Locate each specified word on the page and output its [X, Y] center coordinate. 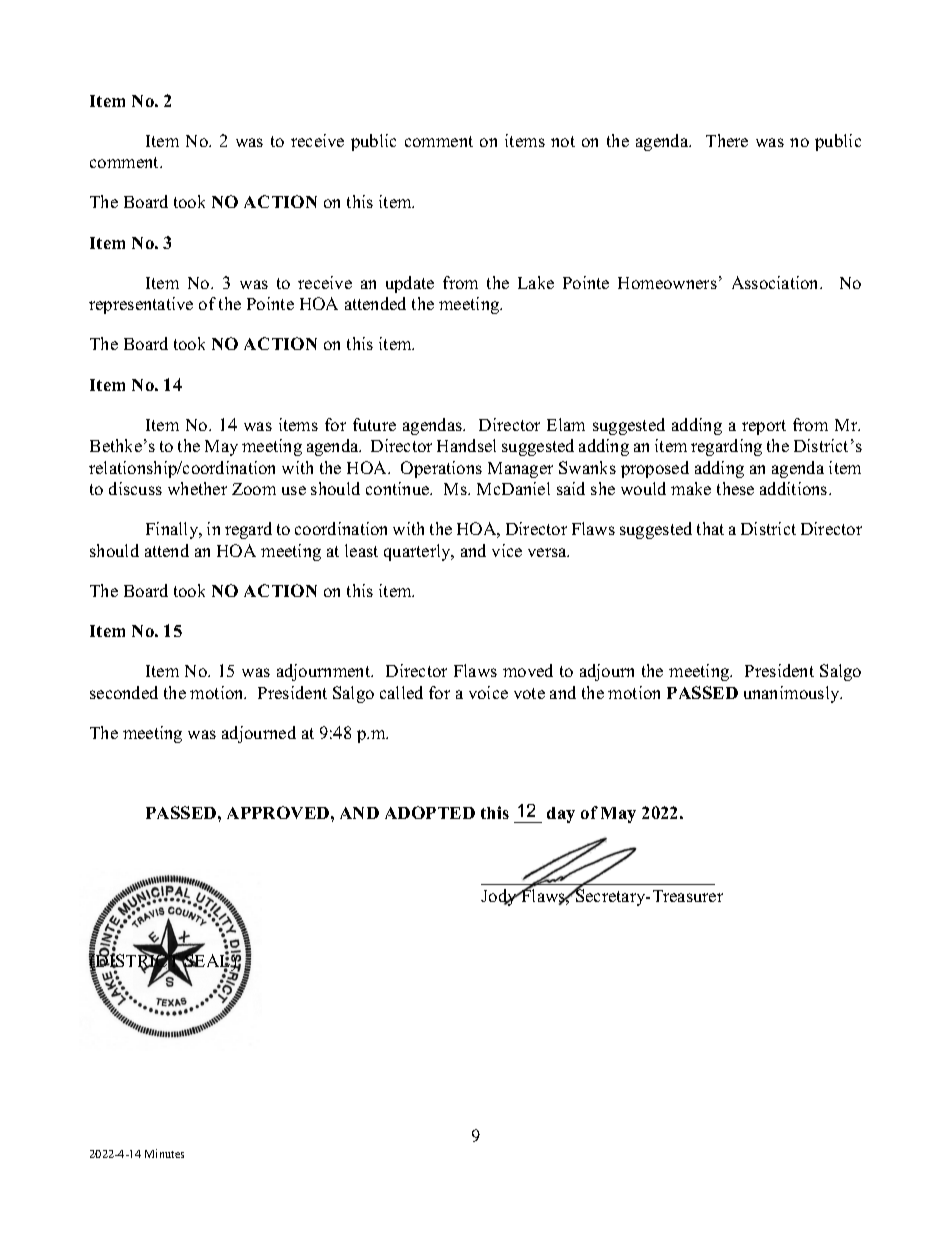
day [561, 815]
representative [141, 305]
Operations [441, 469]
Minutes [164, 1153]
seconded [124, 692]
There [727, 140]
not [563, 141]
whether [197, 488]
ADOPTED [430, 812]
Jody [500, 897]
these [735, 488]
